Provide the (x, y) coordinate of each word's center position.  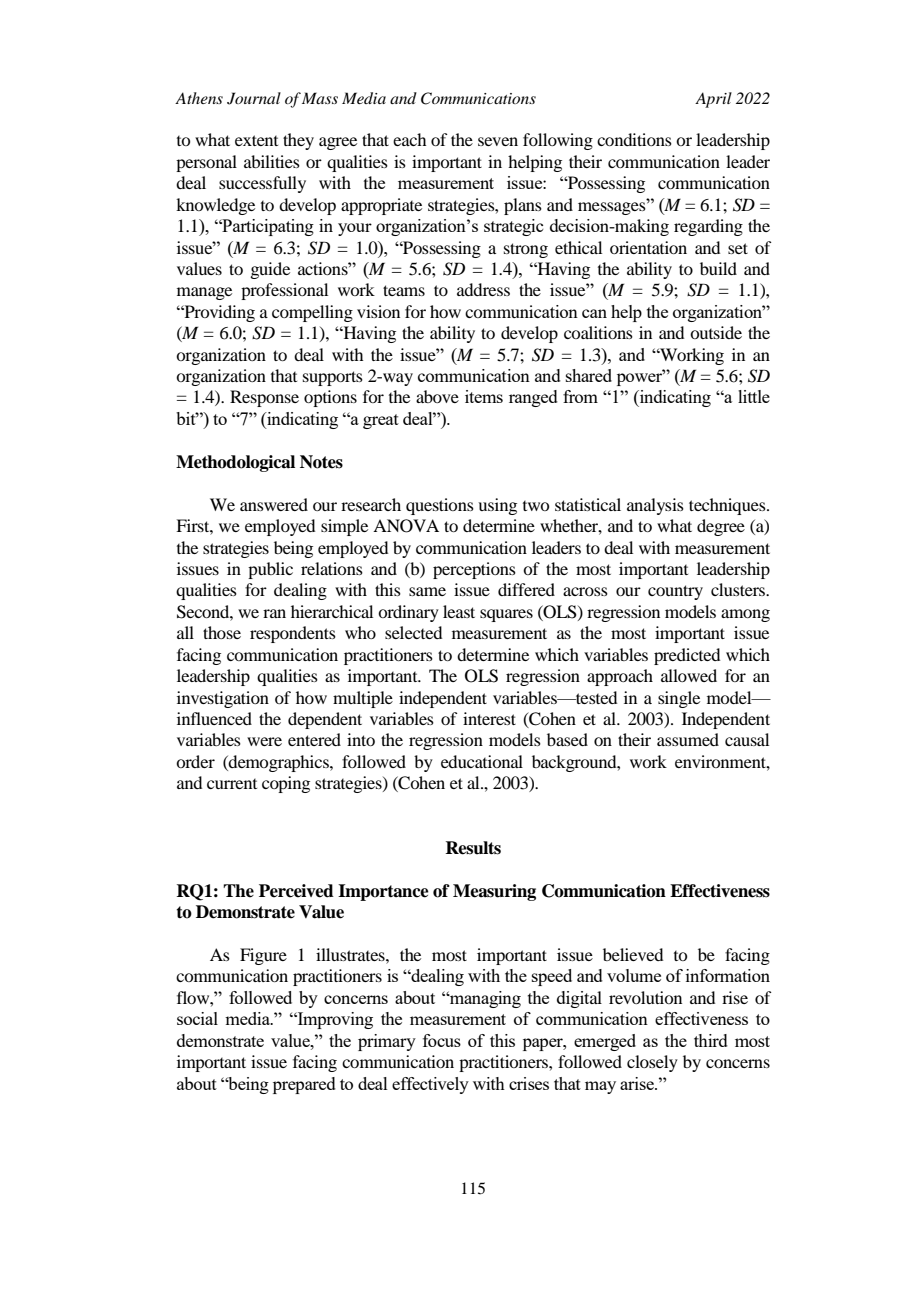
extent (256, 140)
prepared (304, 1085)
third (711, 1040)
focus (442, 1040)
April (713, 100)
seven (498, 141)
